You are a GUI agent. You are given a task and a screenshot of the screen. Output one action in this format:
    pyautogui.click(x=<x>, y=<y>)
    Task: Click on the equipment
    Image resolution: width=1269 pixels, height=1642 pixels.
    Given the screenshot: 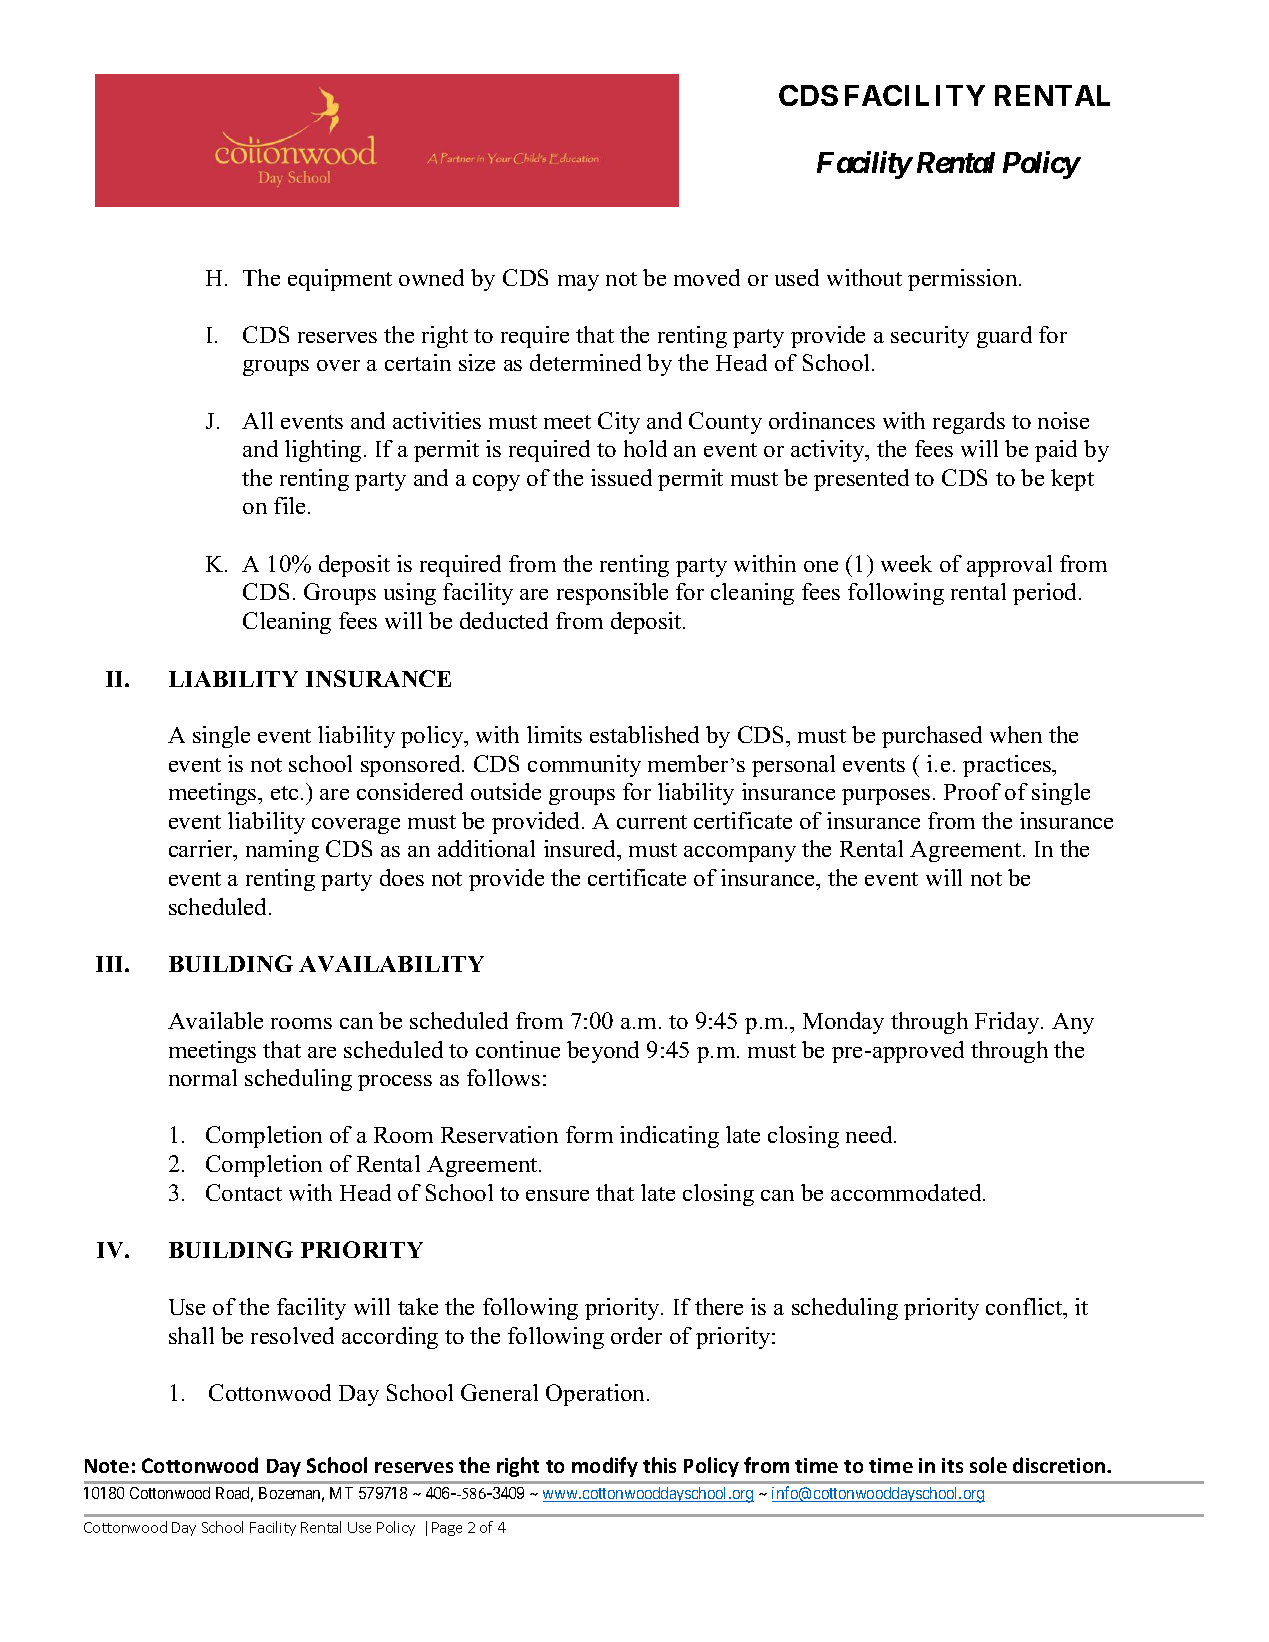 What is the action you would take?
    pyautogui.click(x=340, y=280)
